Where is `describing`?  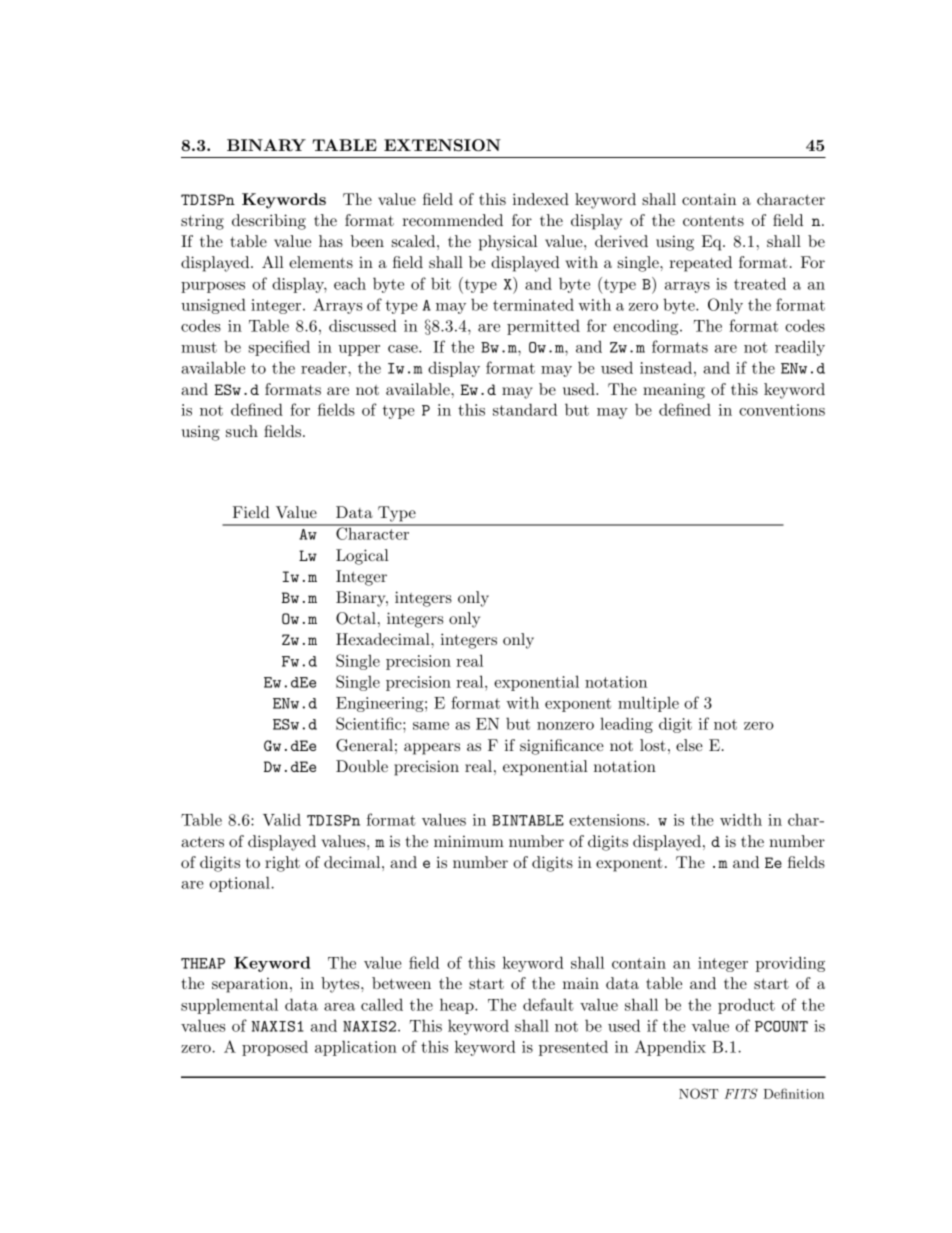 describing is located at coordinates (269, 222).
